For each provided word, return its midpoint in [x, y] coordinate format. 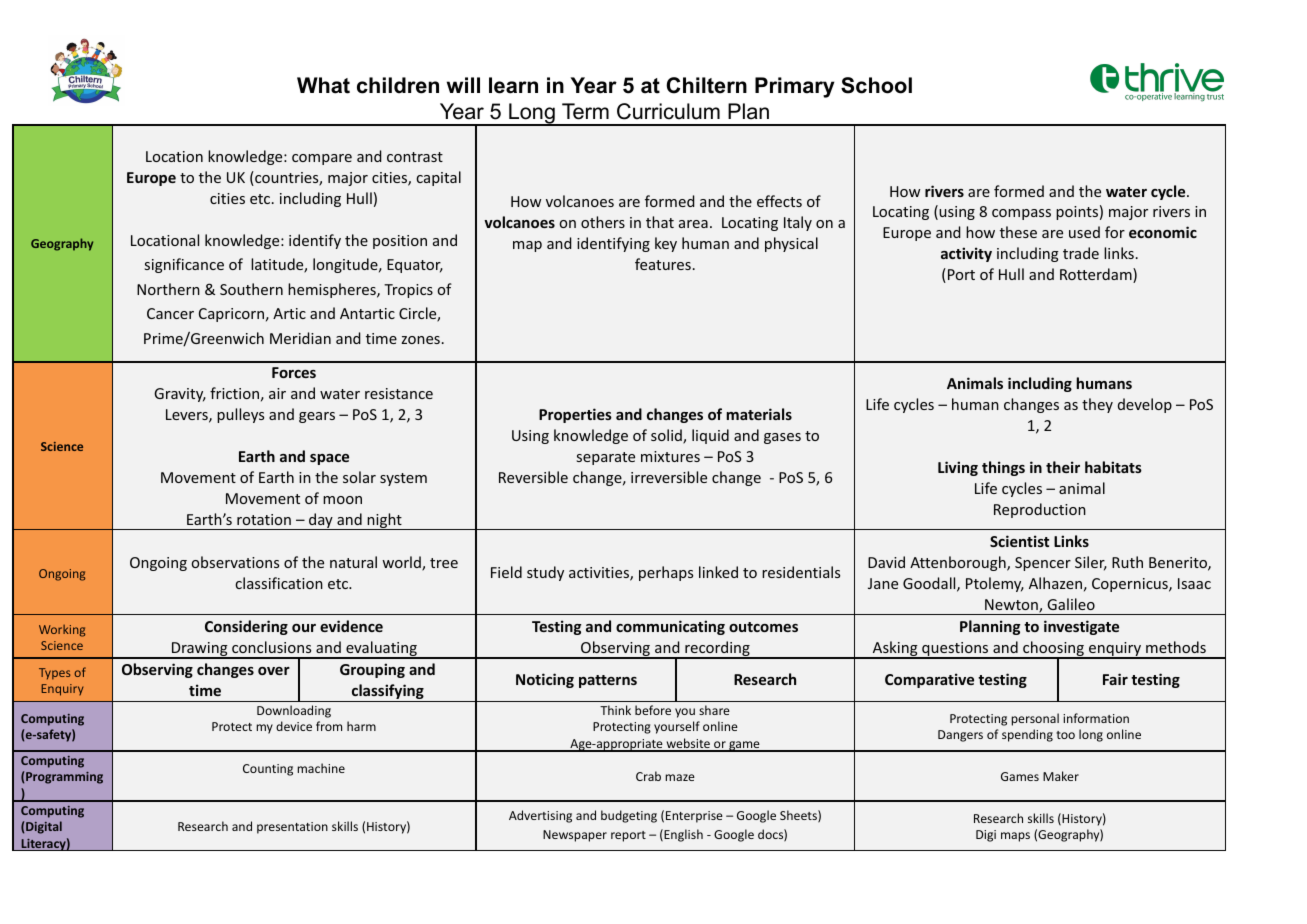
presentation [292, 828]
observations [235, 562]
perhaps [666, 573]
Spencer [1043, 564]
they [1097, 405]
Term [585, 111]
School [876, 85]
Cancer [170, 313]
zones [420, 340]
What [323, 85]
